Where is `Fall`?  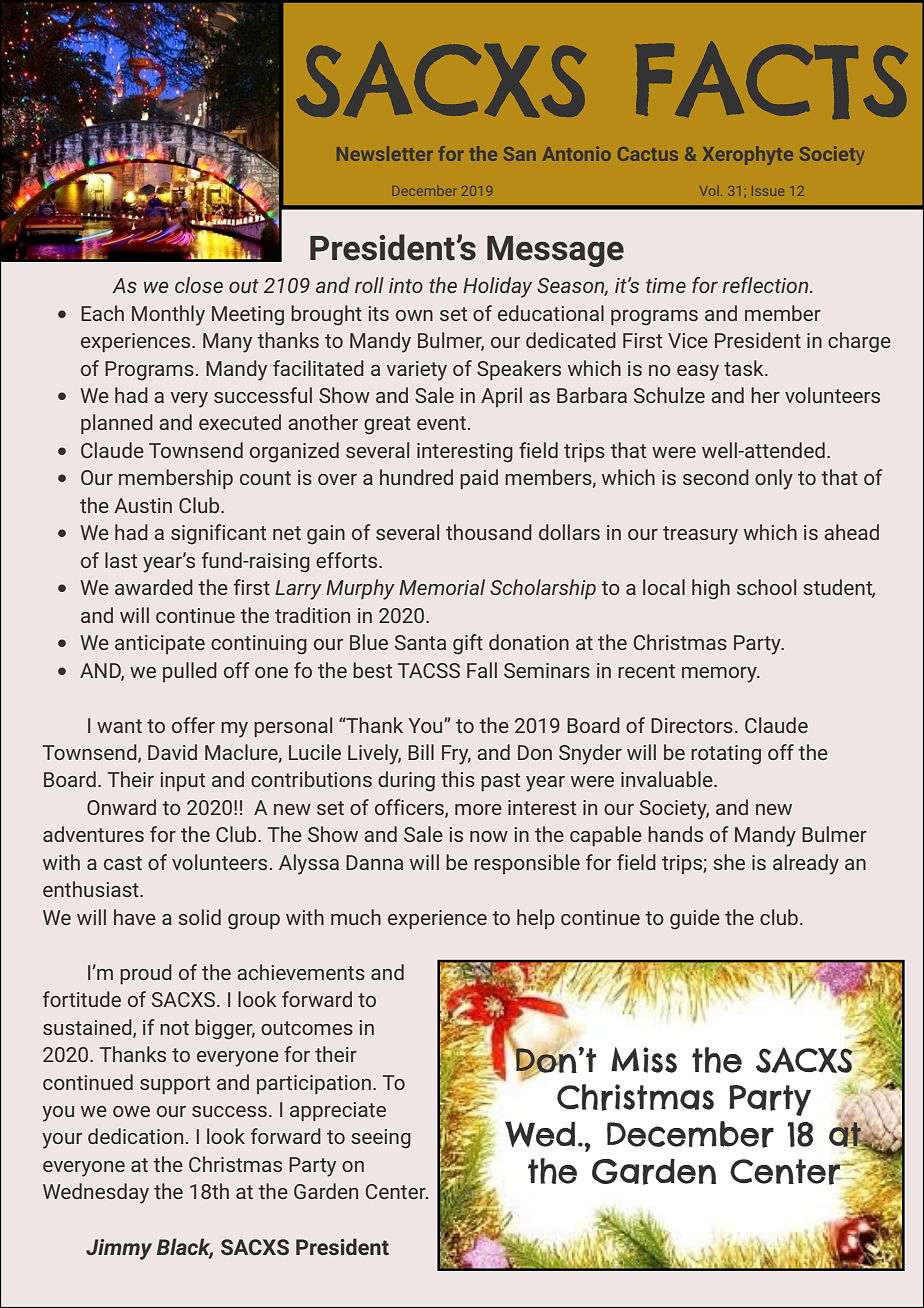 Fall is located at coordinates (482, 670).
